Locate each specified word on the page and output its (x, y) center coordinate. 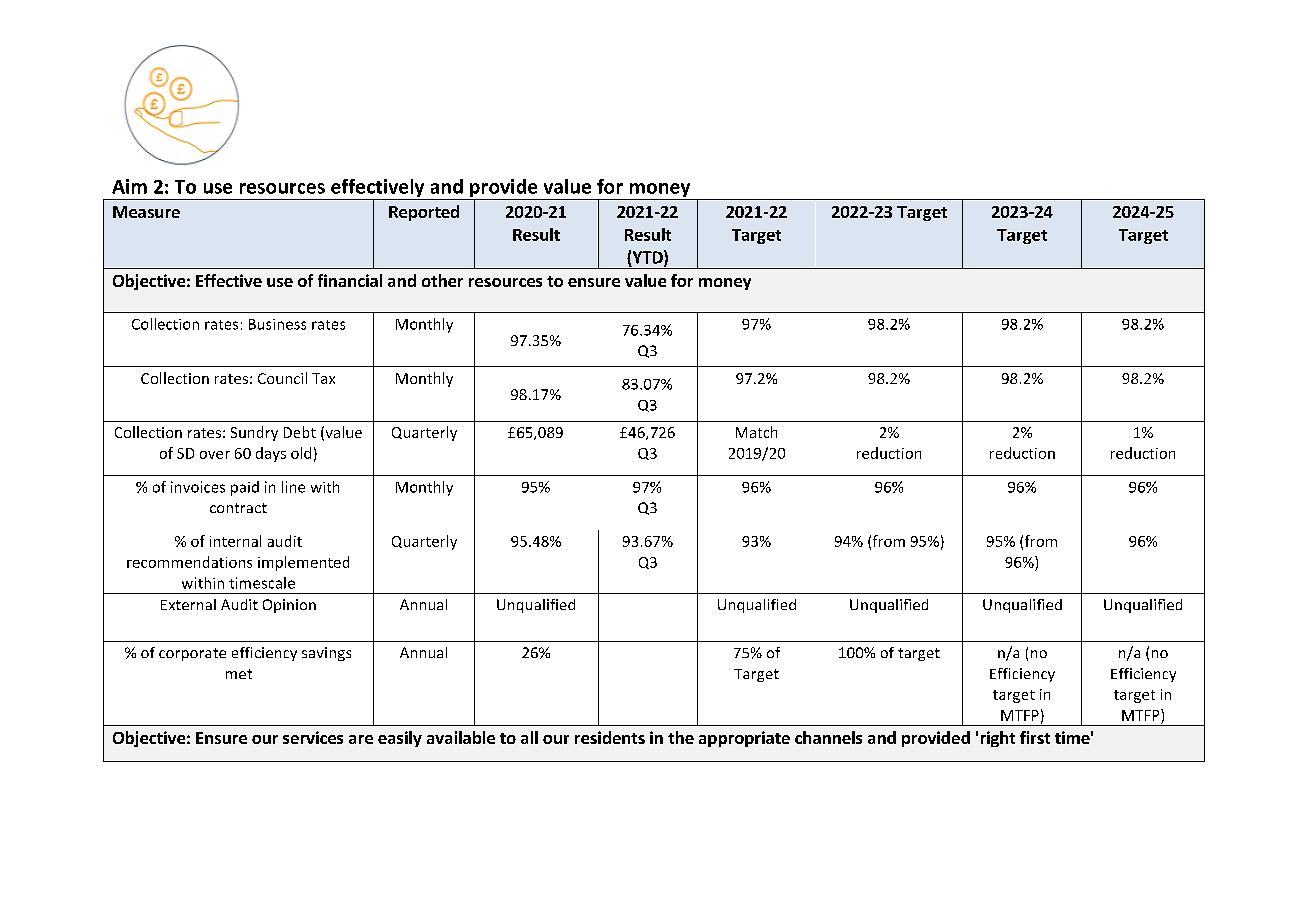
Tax (323, 378)
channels (828, 737)
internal (235, 541)
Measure (146, 212)
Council (282, 378)
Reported (424, 213)
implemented (303, 563)
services (313, 737)
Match (756, 432)
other (442, 280)
